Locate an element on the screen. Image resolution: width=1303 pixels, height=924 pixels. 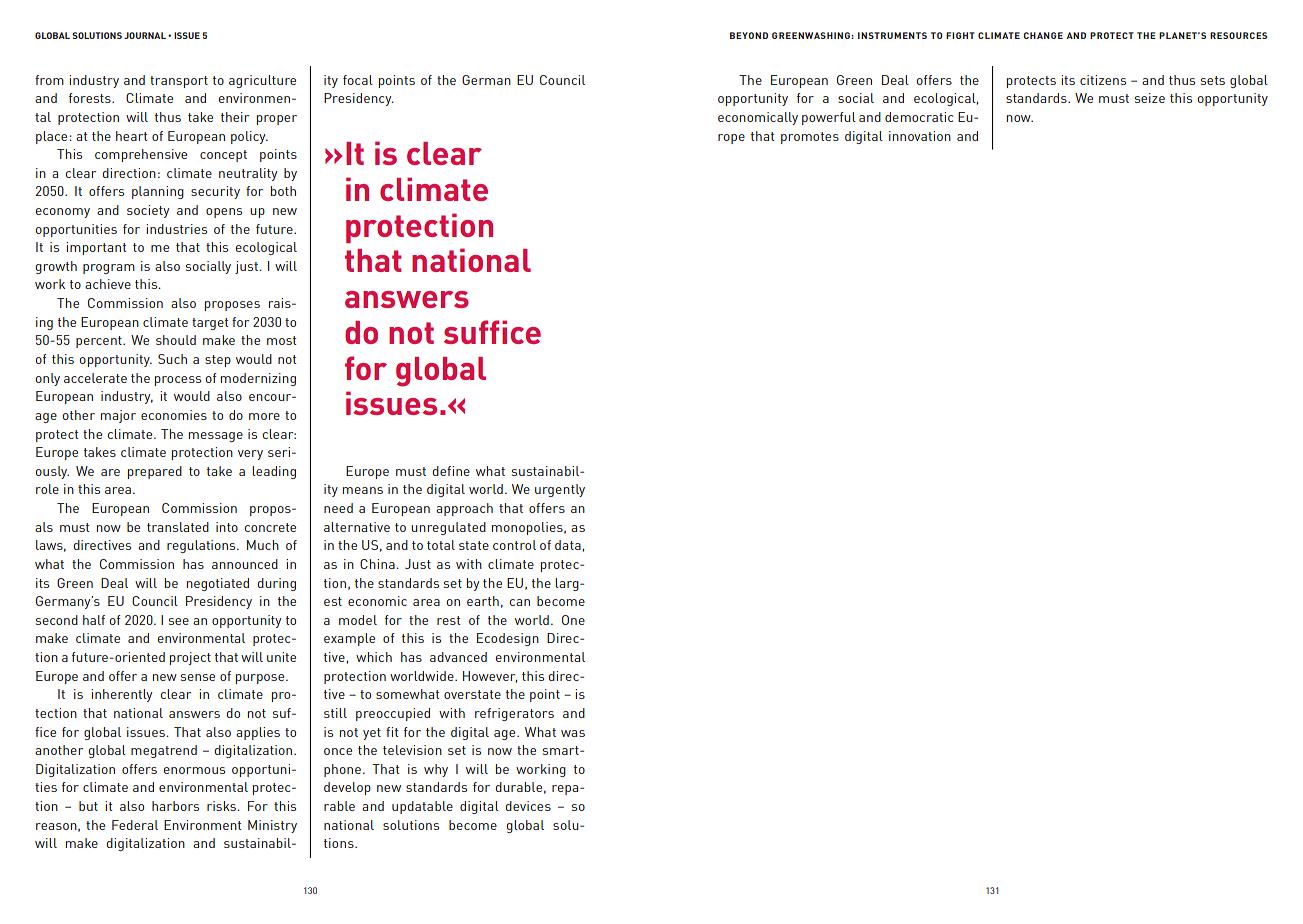
harbors is located at coordinates (175, 806).
